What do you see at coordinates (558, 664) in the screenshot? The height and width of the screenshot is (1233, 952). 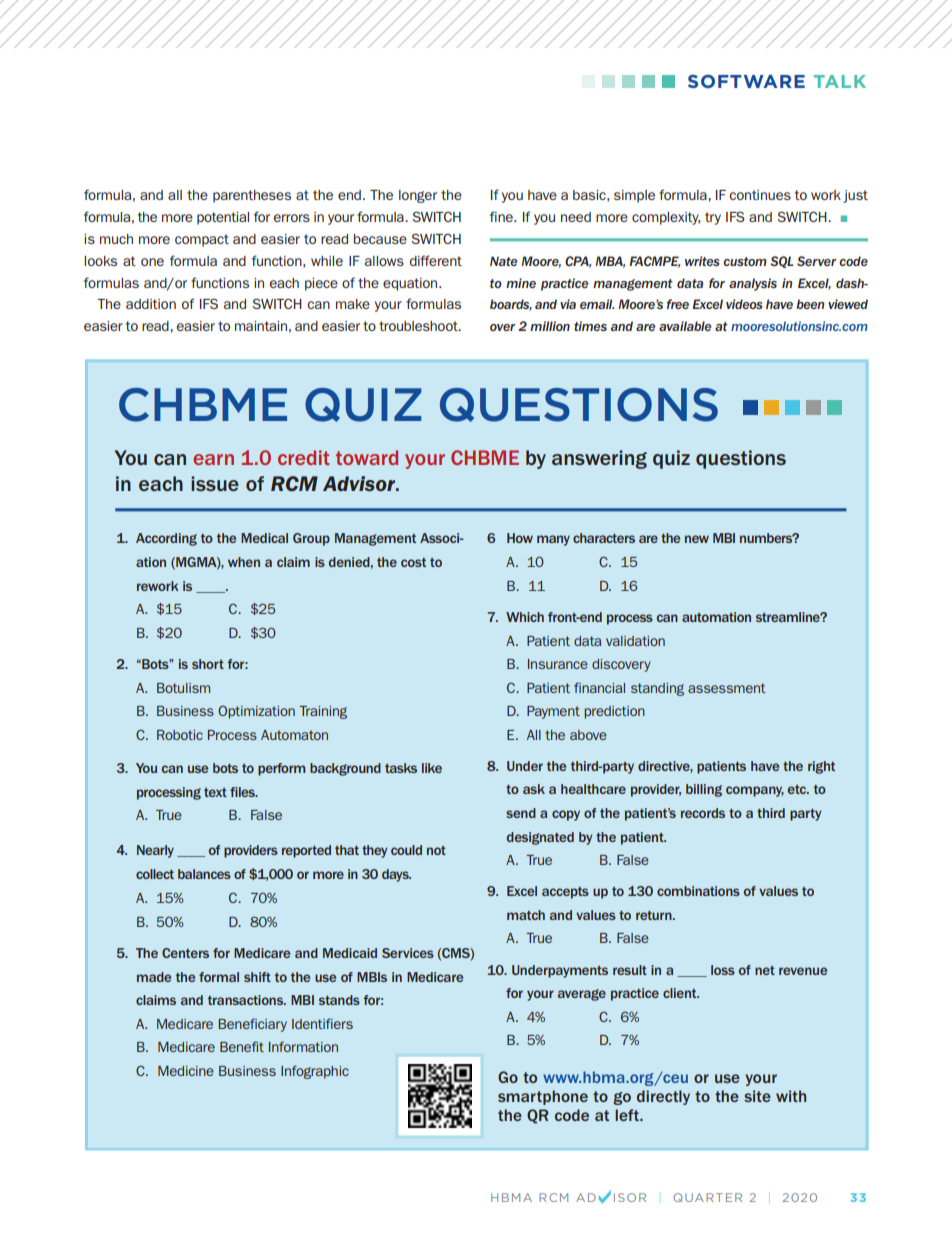 I see `Insurance` at bounding box center [558, 664].
